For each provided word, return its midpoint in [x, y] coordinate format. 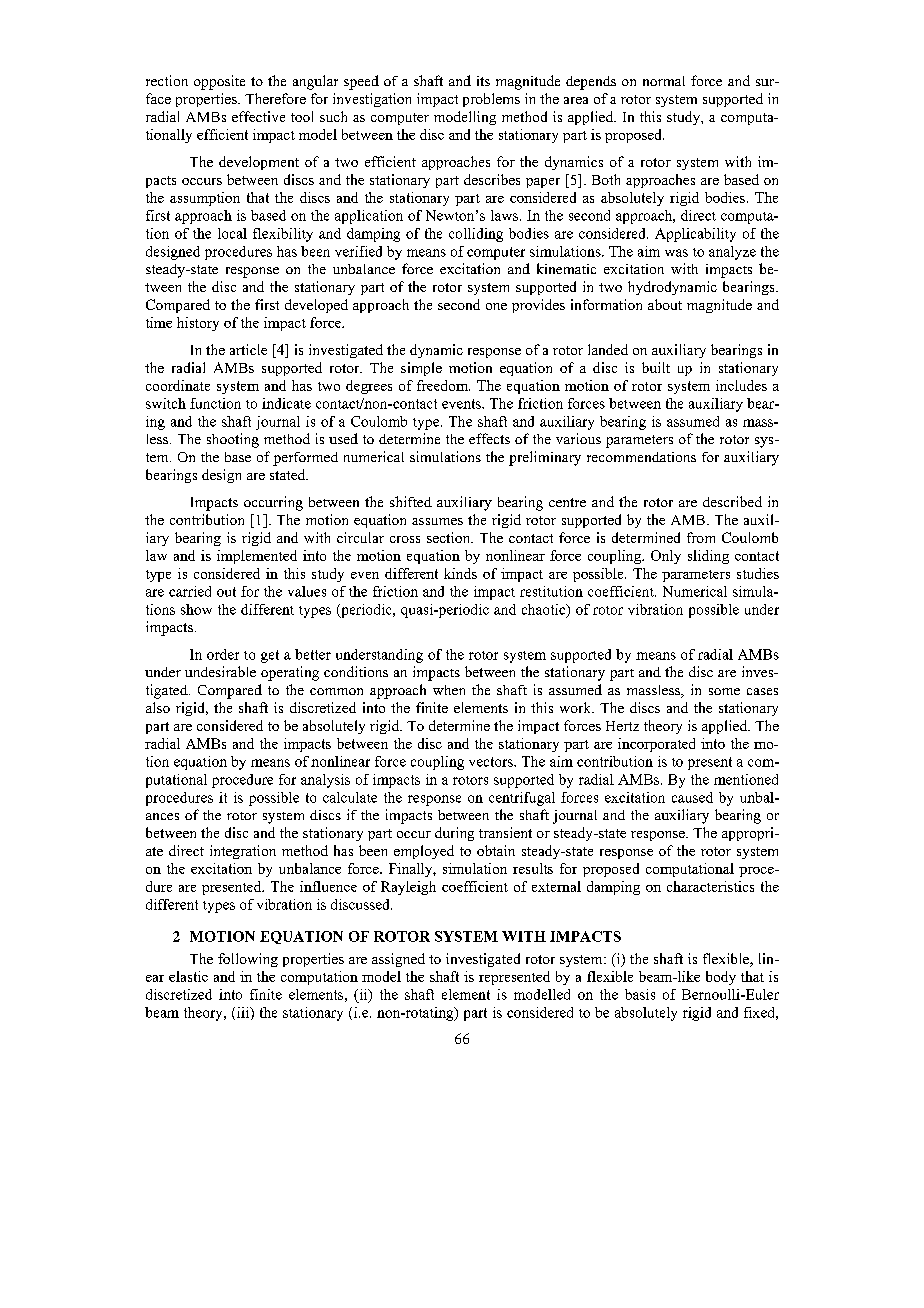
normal [664, 81]
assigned [398, 960]
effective [258, 116]
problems [491, 100]
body [721, 978]
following [248, 960]
